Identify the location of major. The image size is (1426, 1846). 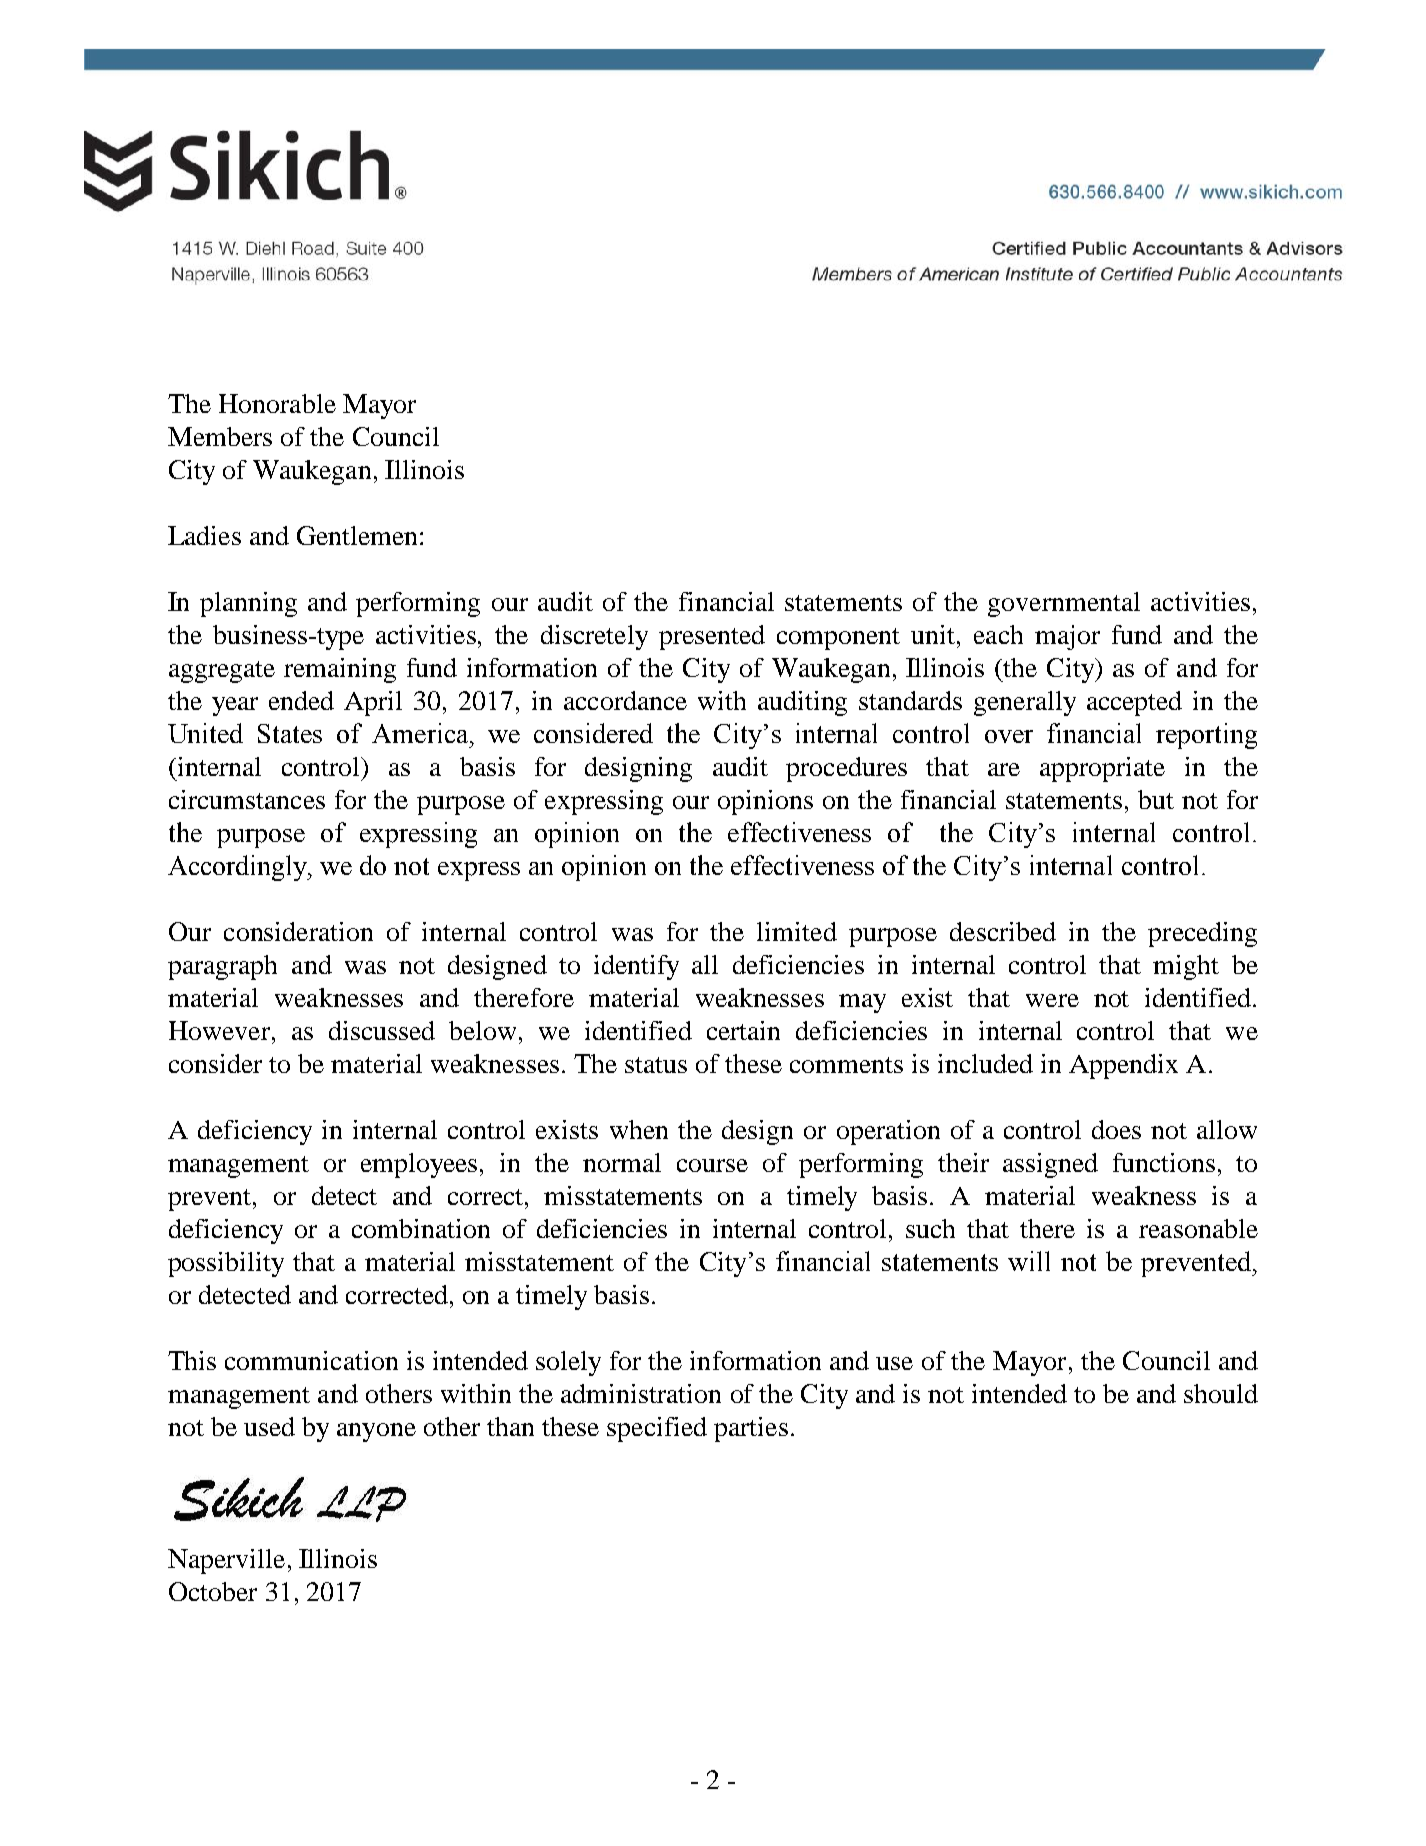
(1067, 637).
